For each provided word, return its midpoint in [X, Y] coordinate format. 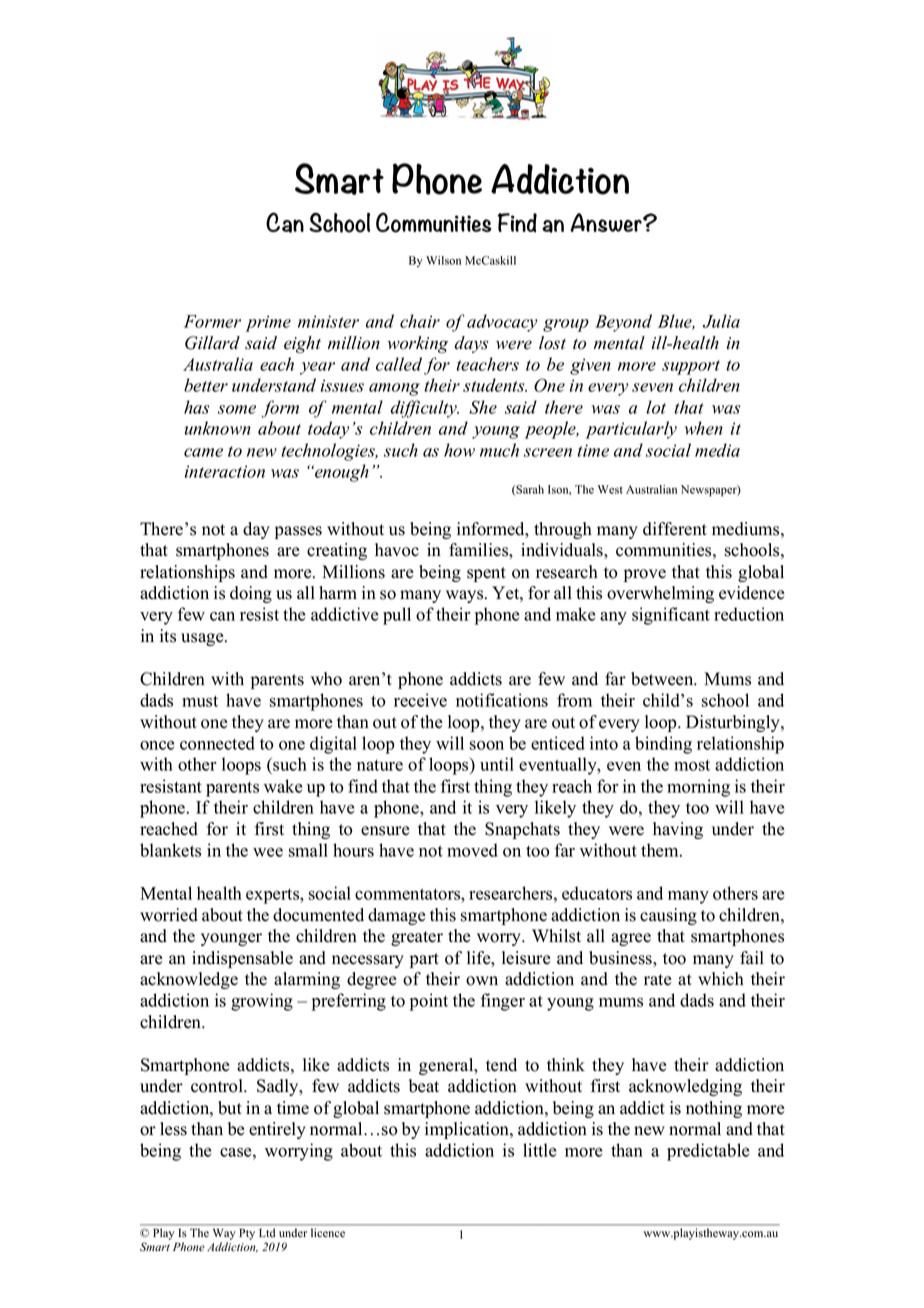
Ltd [267, 1232]
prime [268, 323]
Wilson [443, 260]
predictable [708, 1152]
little [539, 1150]
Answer [607, 222]
